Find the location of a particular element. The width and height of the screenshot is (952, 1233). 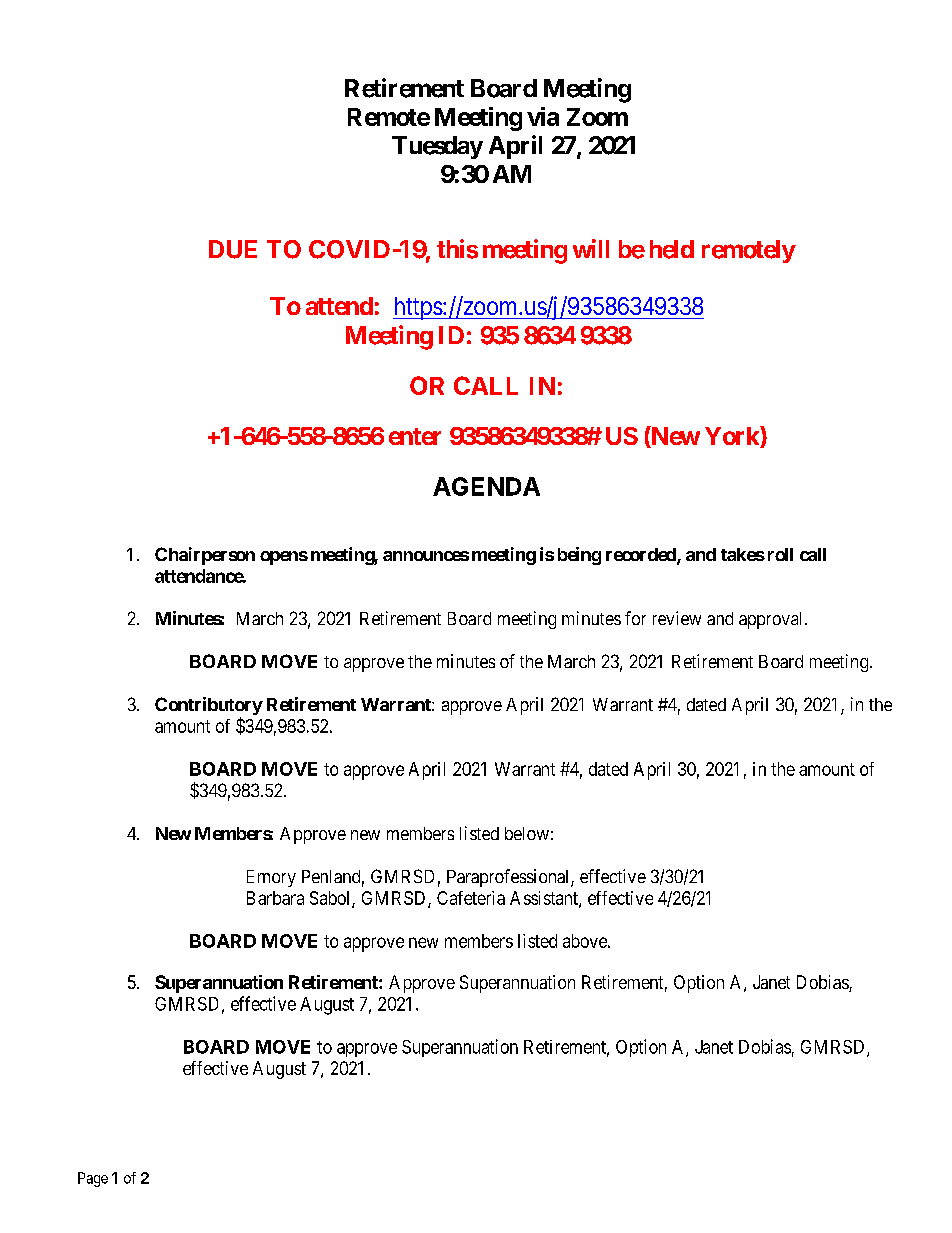

Tuesday is located at coordinates (437, 147).
